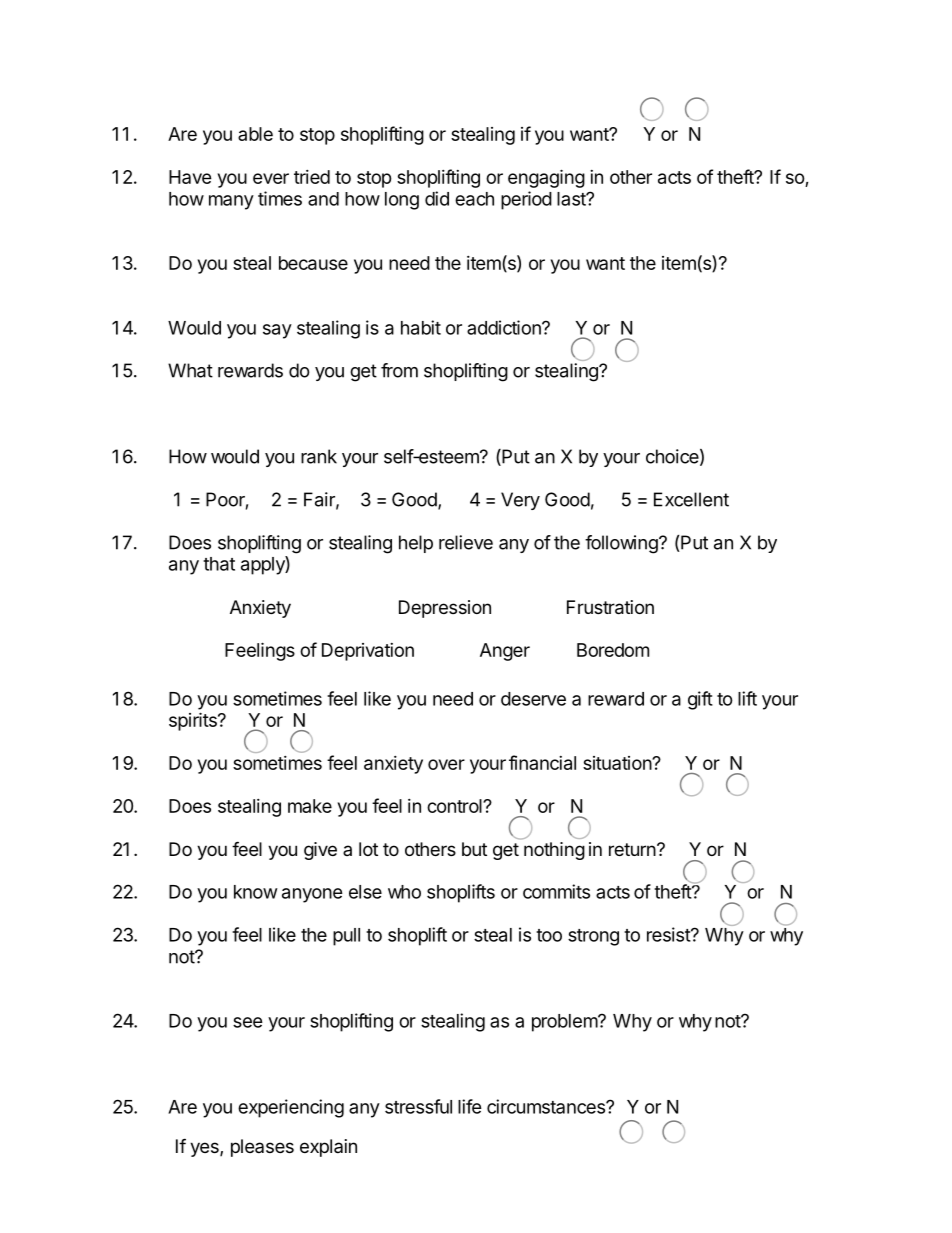 Image resolution: width=952 pixels, height=1233 pixels. Describe the element at coordinates (572, 199) in the document. I see `last` at that location.
